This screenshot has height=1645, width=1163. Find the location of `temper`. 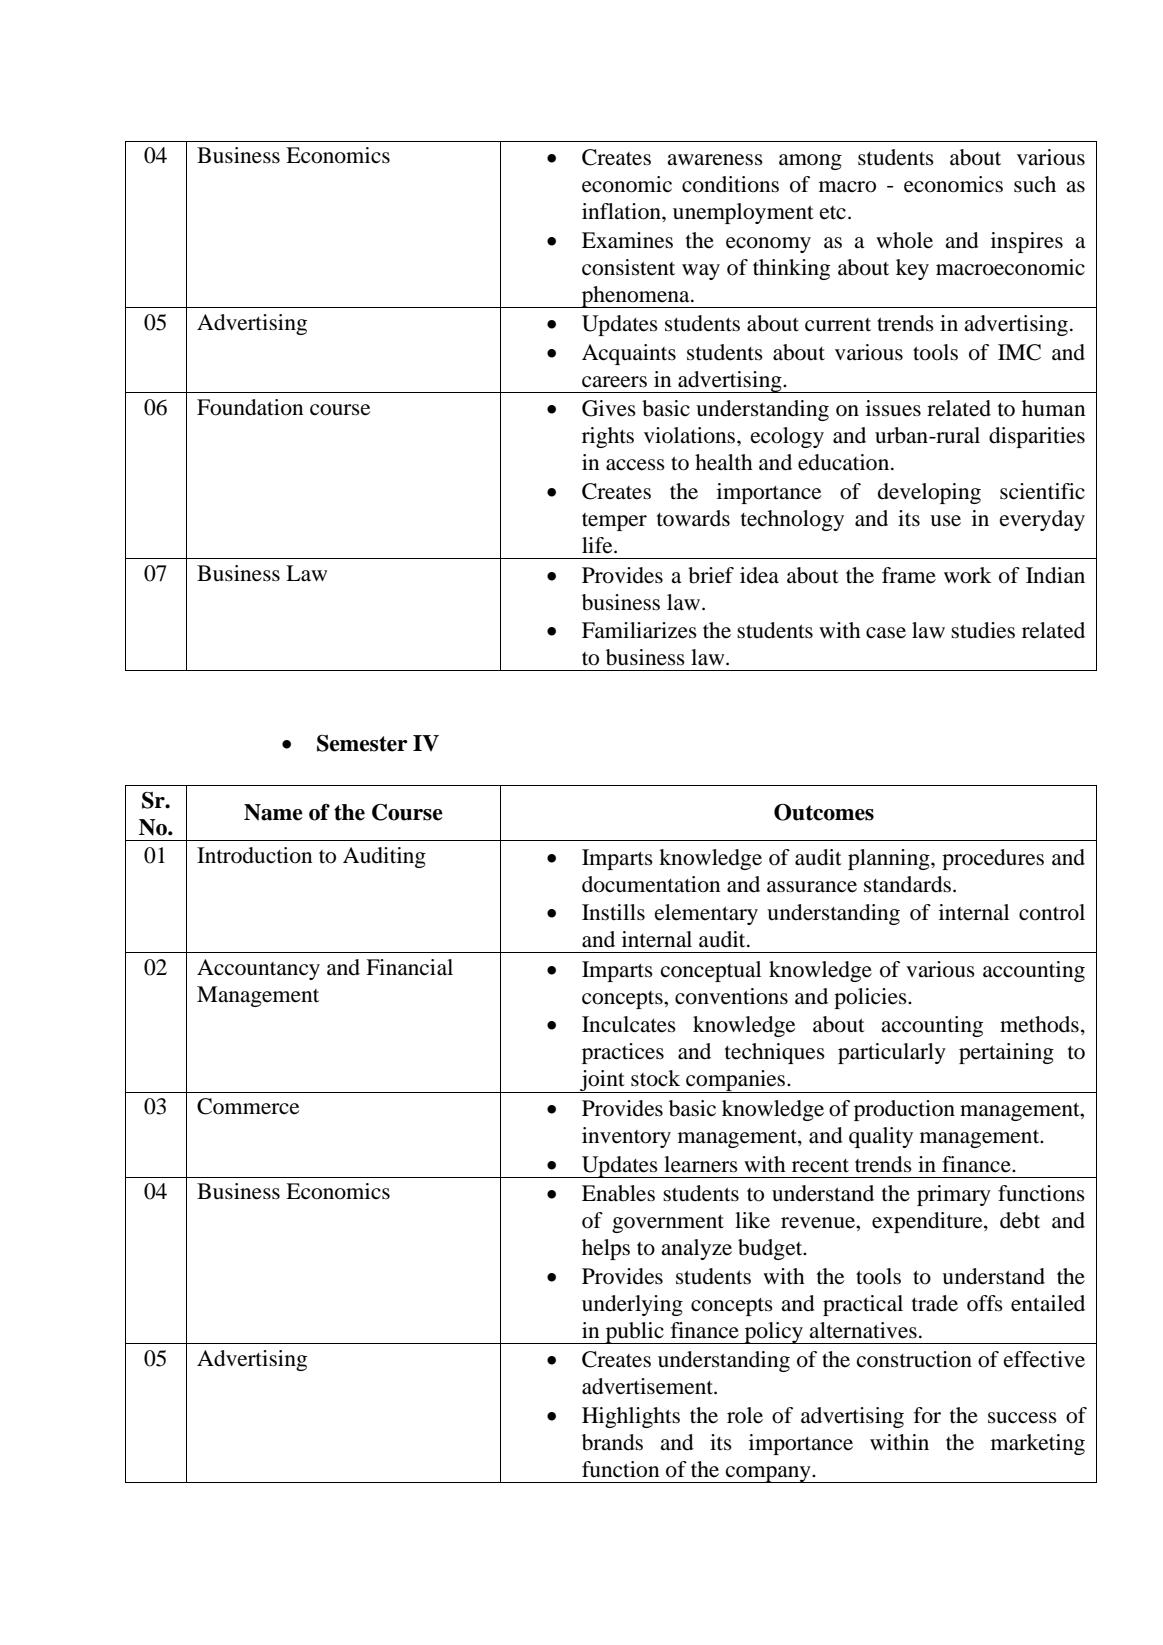

temper is located at coordinates (614, 522).
